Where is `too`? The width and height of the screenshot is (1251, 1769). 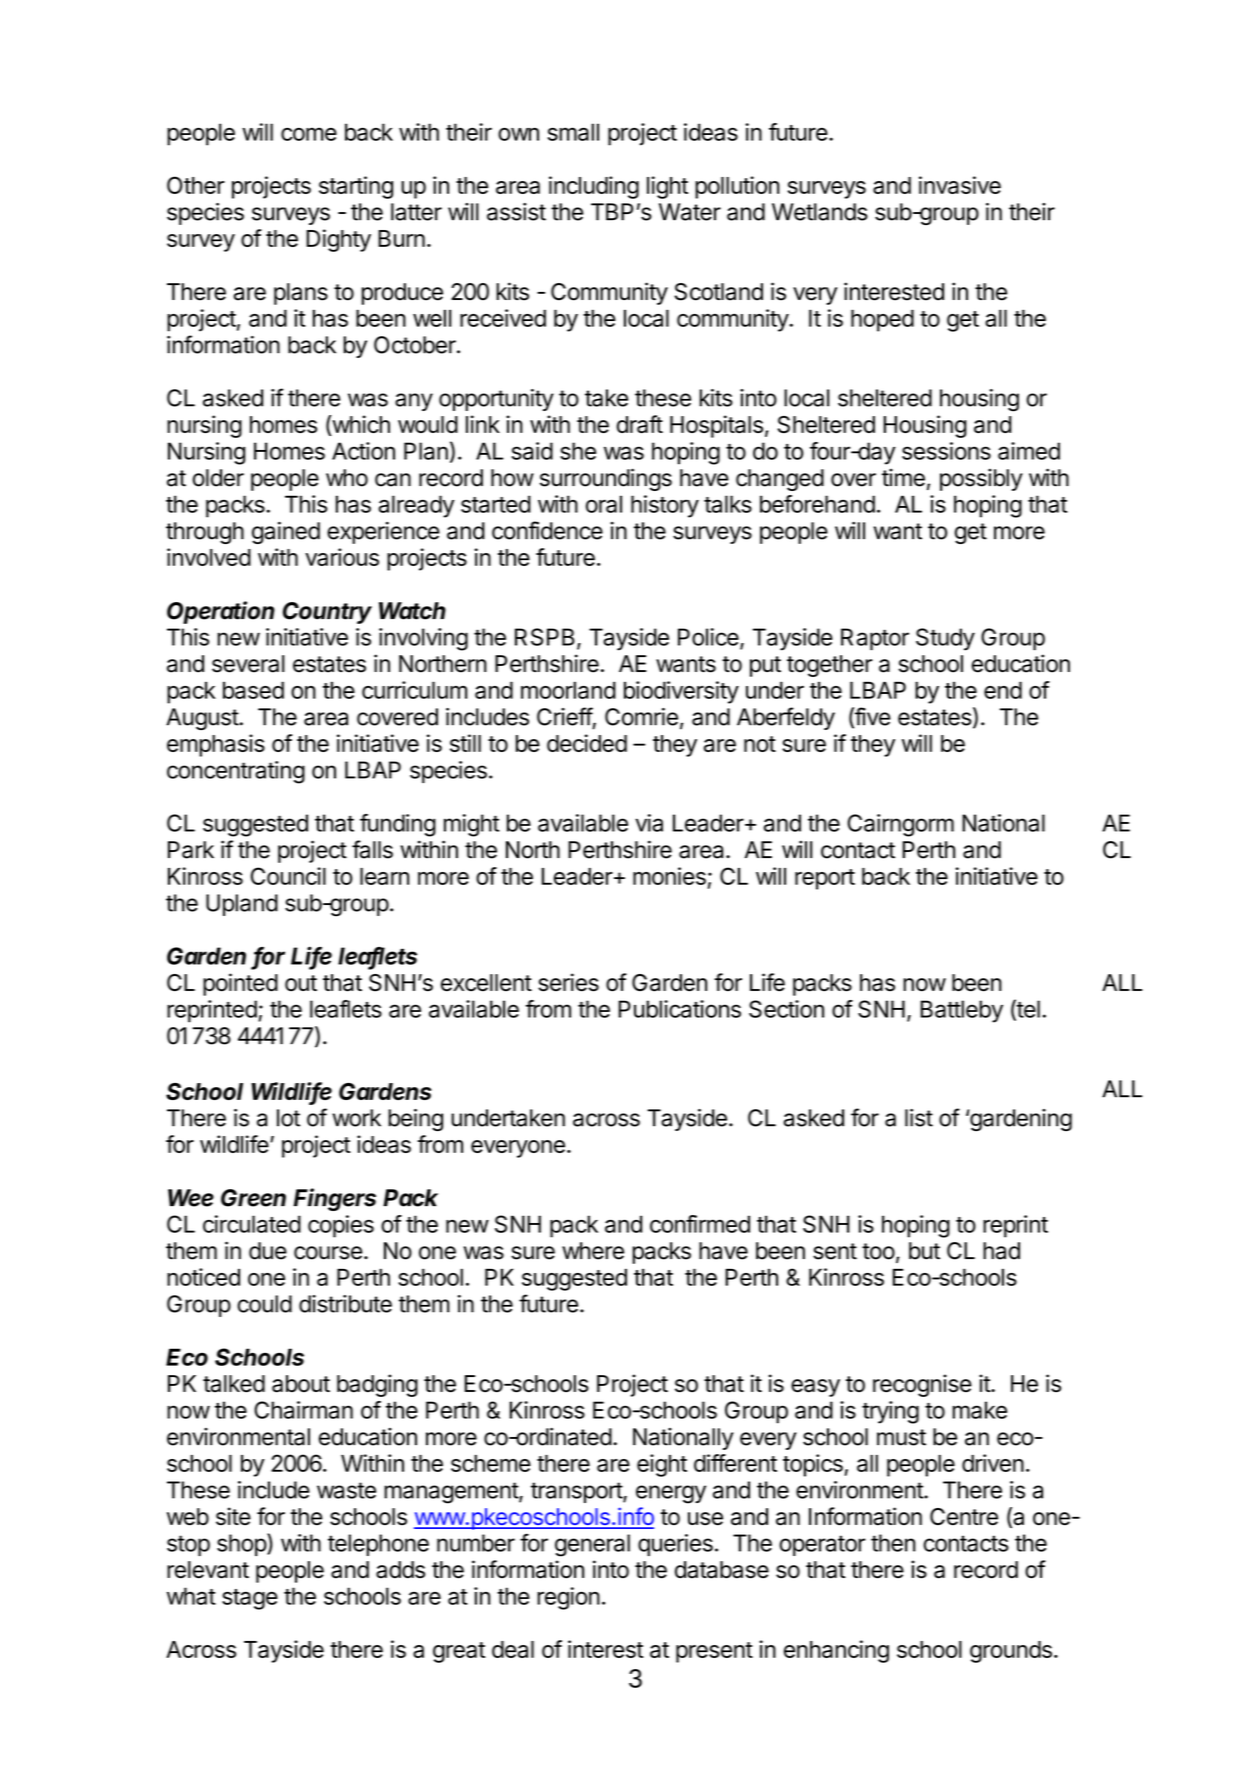
too is located at coordinates (878, 1251).
